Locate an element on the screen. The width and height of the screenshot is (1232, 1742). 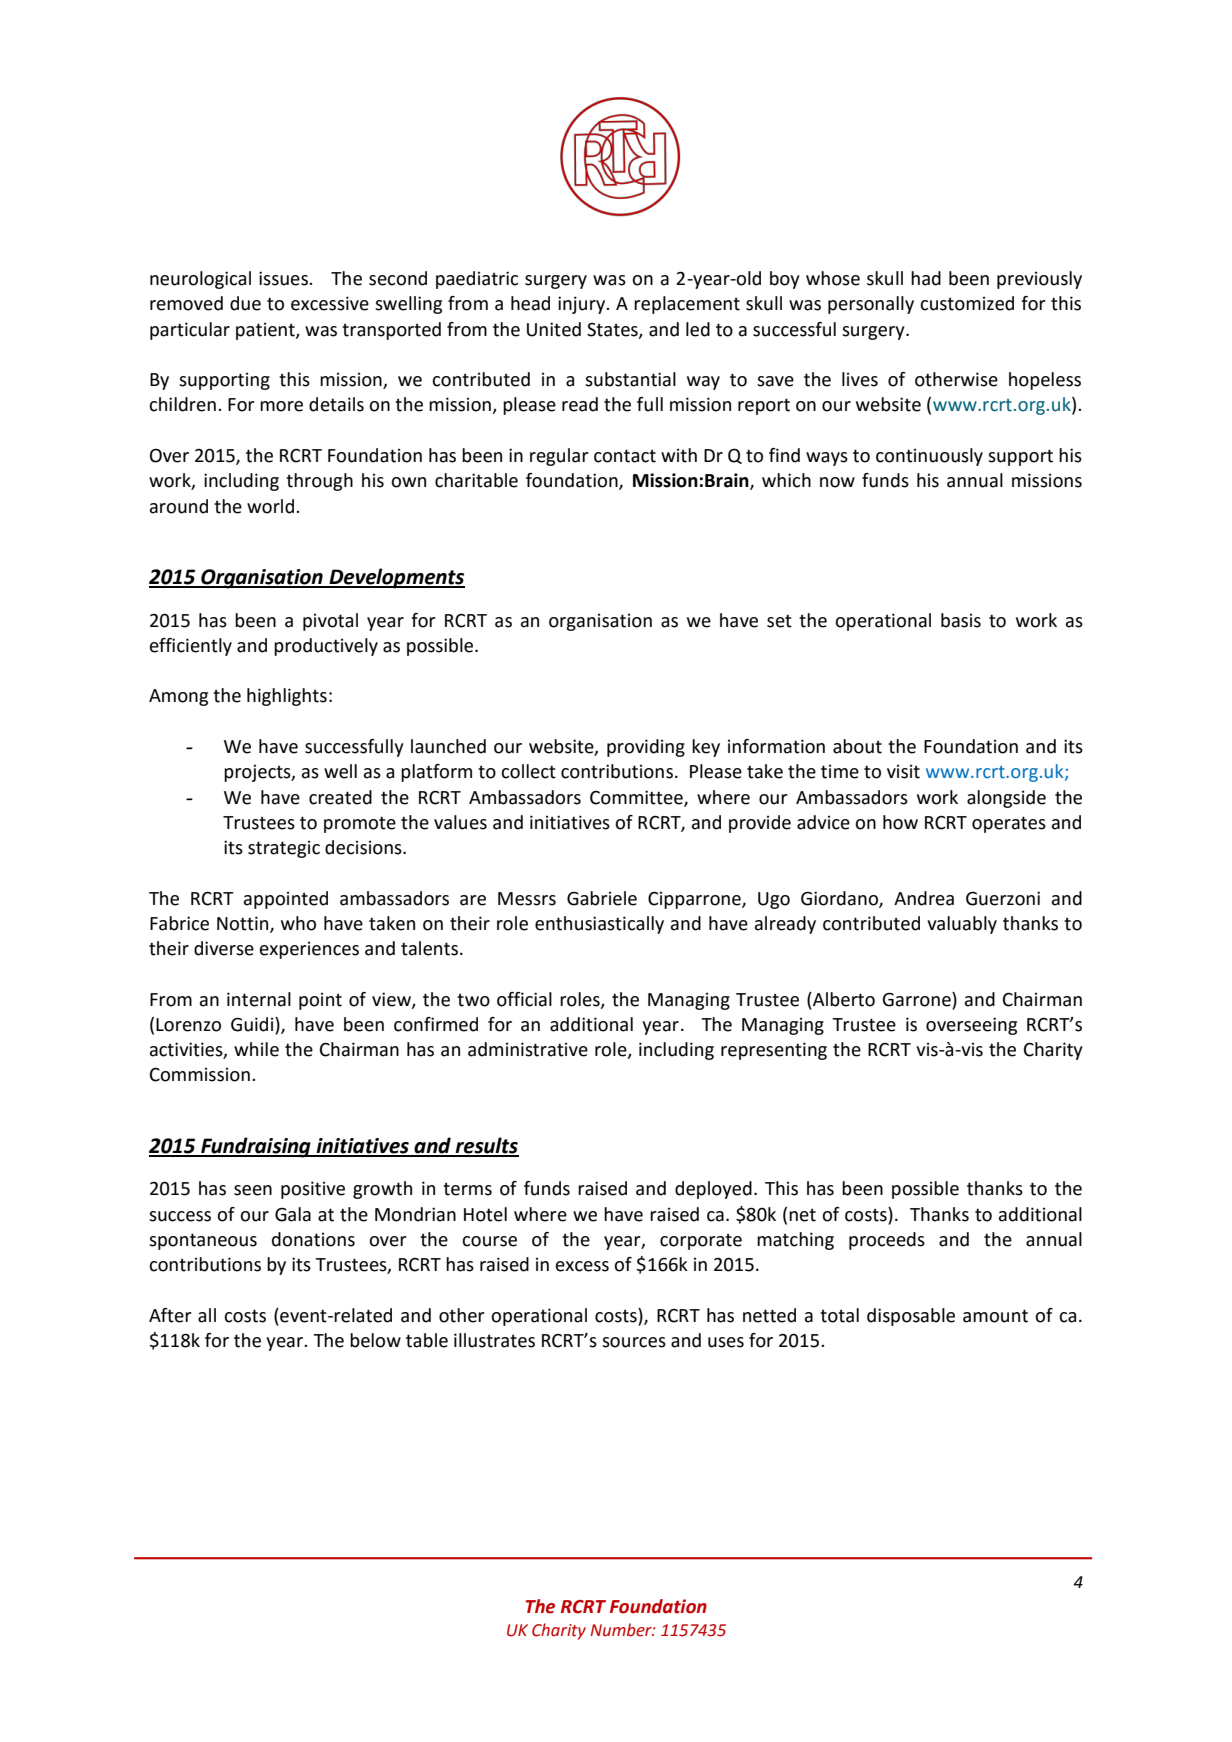
Committee is located at coordinates (637, 798).
